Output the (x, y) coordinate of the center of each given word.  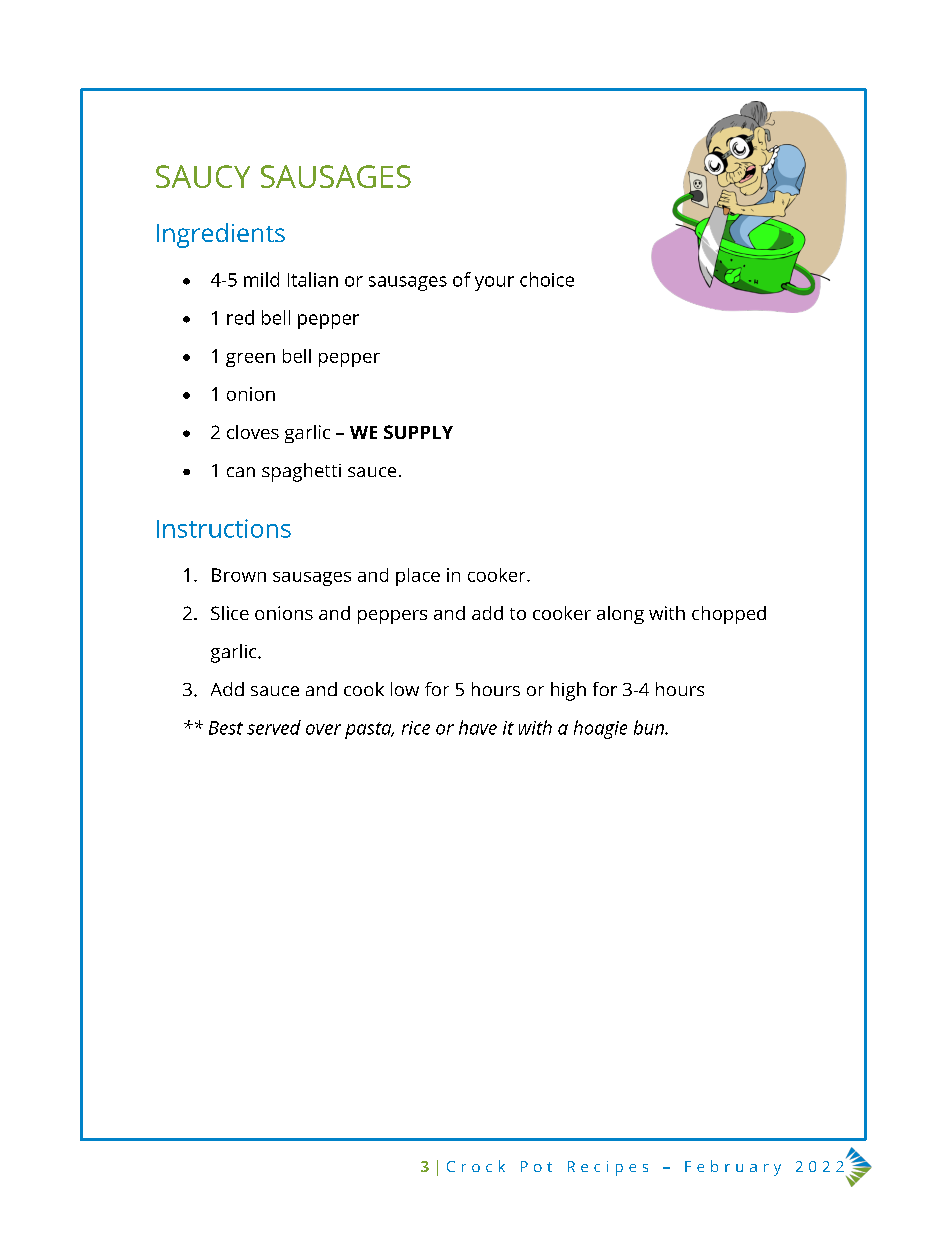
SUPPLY (418, 432)
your (494, 283)
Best (226, 728)
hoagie (600, 729)
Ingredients (221, 235)
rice (416, 728)
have (478, 727)
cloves (253, 432)
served (274, 727)
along (620, 615)
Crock (476, 1166)
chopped (729, 615)
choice (547, 279)
